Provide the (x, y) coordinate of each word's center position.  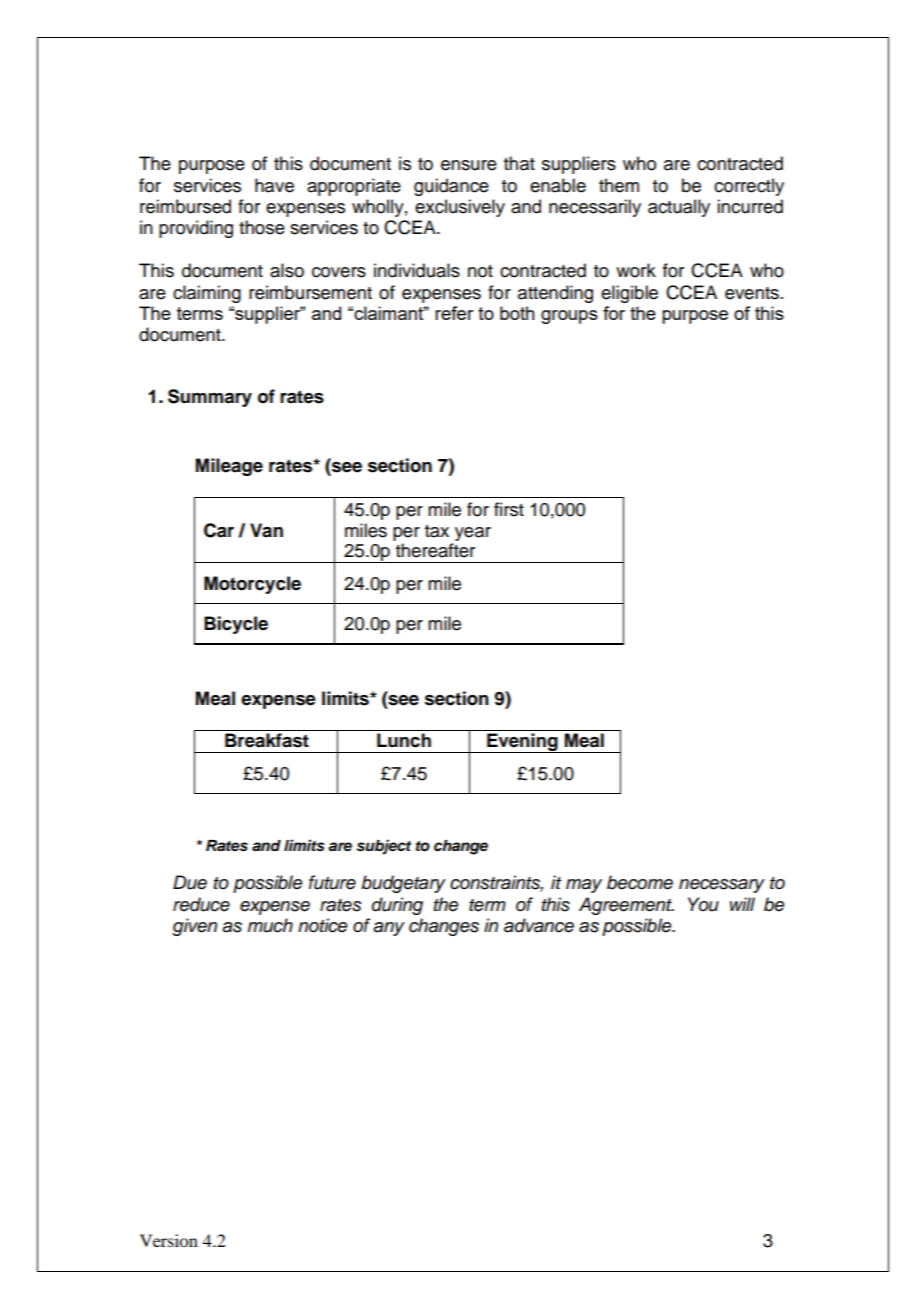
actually (679, 208)
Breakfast (267, 740)
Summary (210, 398)
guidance (451, 187)
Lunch (404, 740)
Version (169, 1240)
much (270, 925)
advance (539, 925)
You (703, 904)
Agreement (626, 906)
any (389, 929)
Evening (522, 743)
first (509, 509)
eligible (629, 294)
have (274, 185)
